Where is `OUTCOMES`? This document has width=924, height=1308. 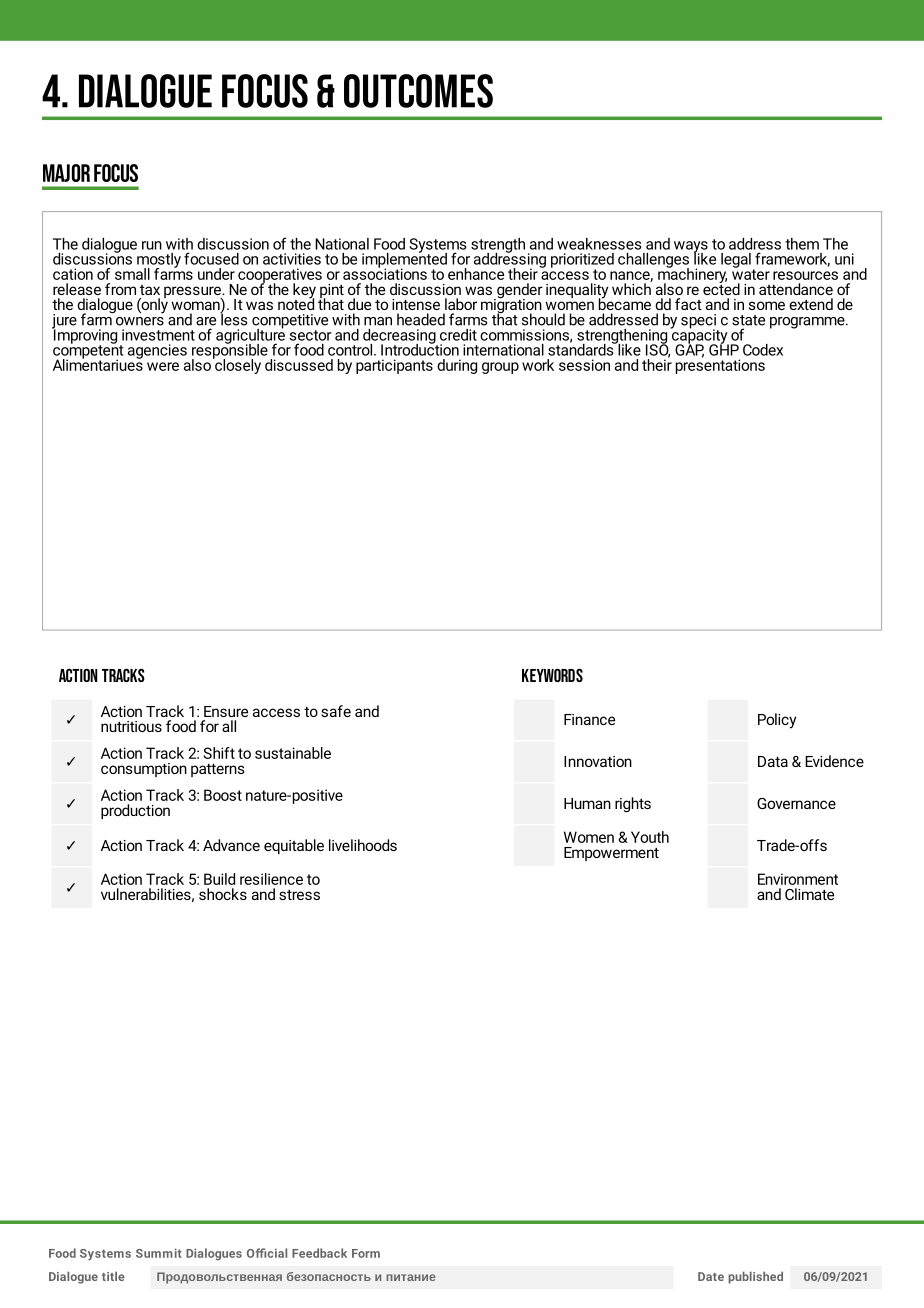 OUTCOMES is located at coordinates (418, 91).
